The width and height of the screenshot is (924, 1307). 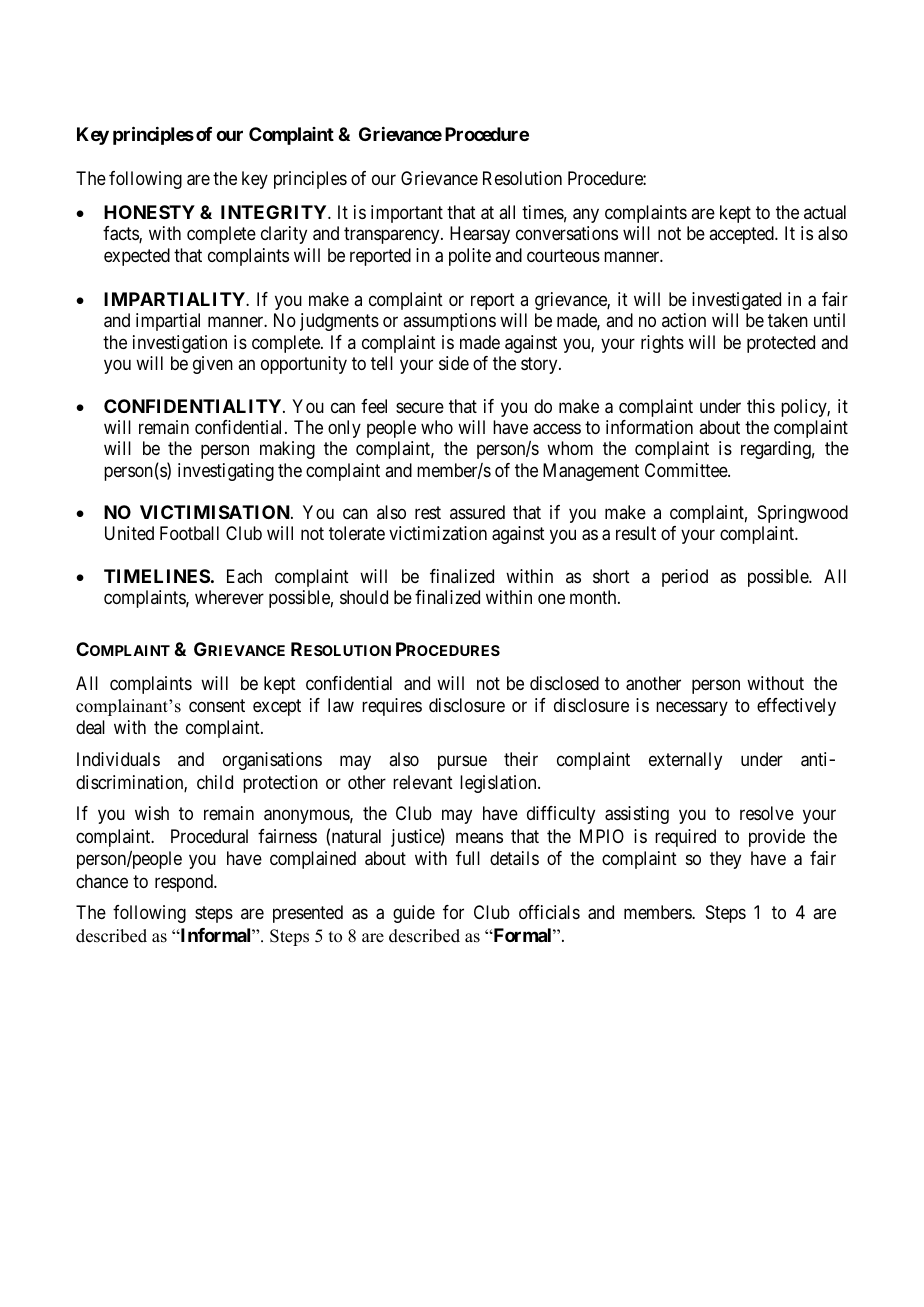 What do you see at coordinates (226, 472) in the screenshot?
I see `investigating` at bounding box center [226, 472].
